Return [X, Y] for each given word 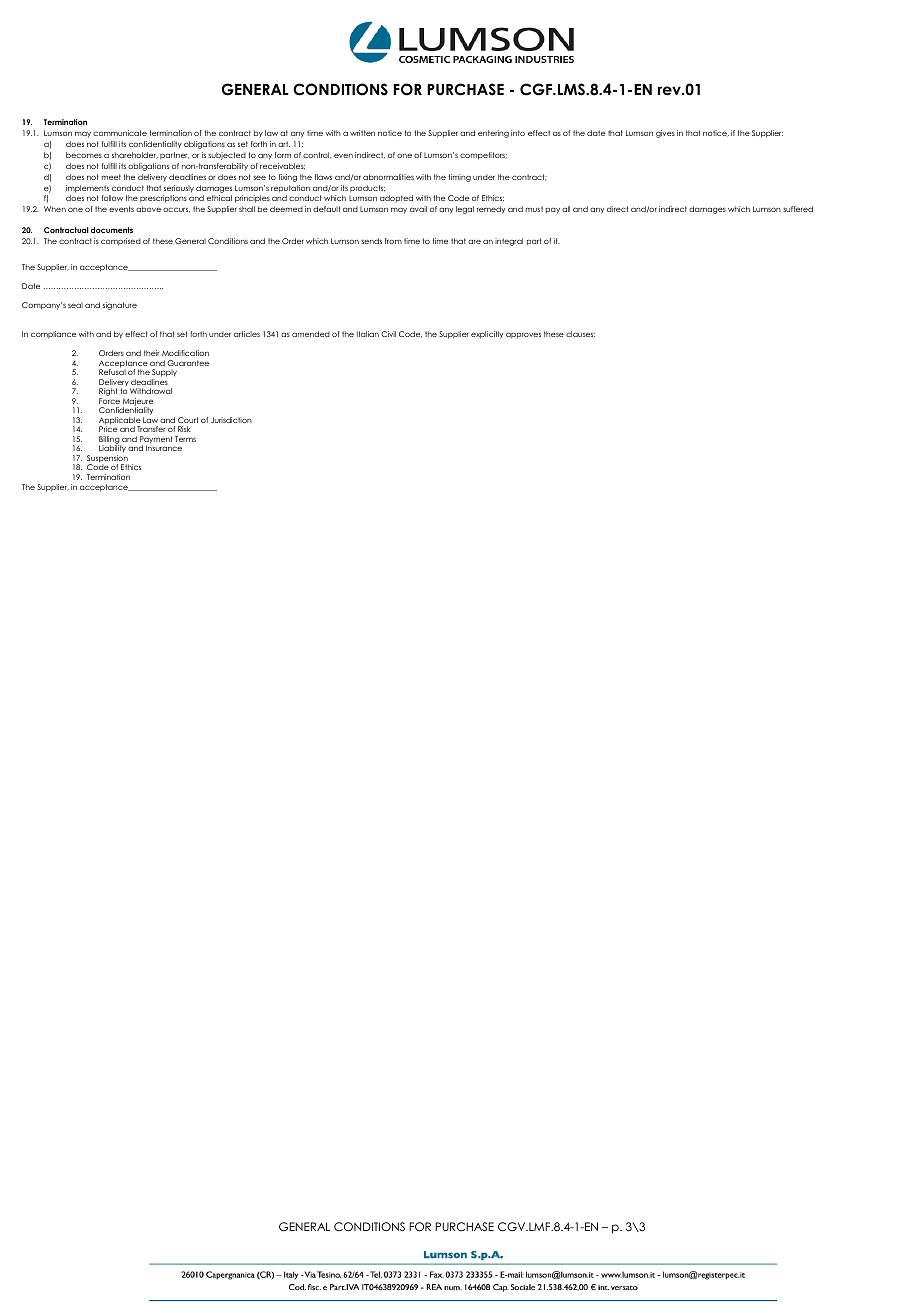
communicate [120, 133]
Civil [388, 334]
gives [665, 134]
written [362, 133]
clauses [580, 334]
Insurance [164, 448]
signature [120, 306]
